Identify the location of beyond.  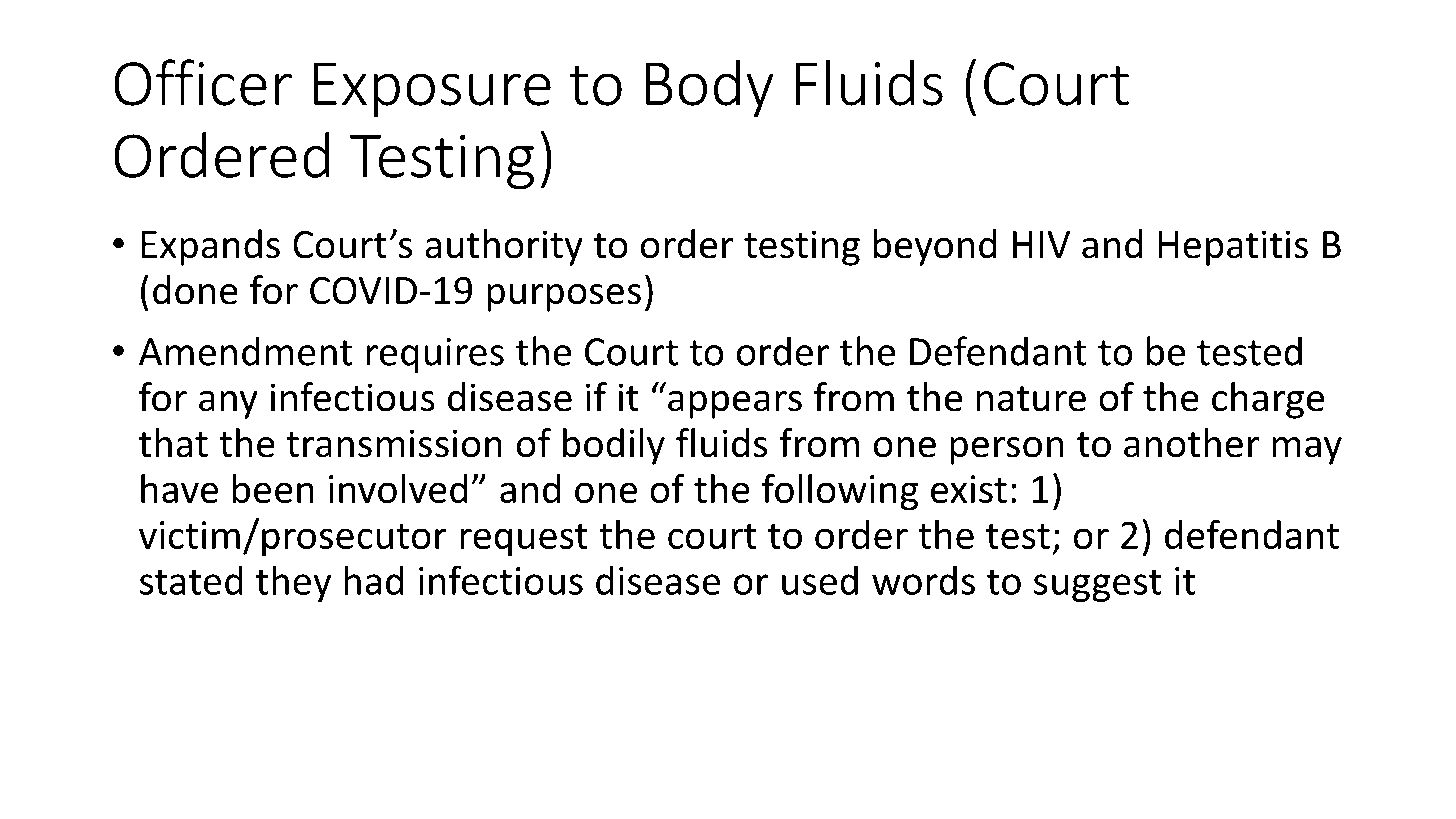
(935, 247).
